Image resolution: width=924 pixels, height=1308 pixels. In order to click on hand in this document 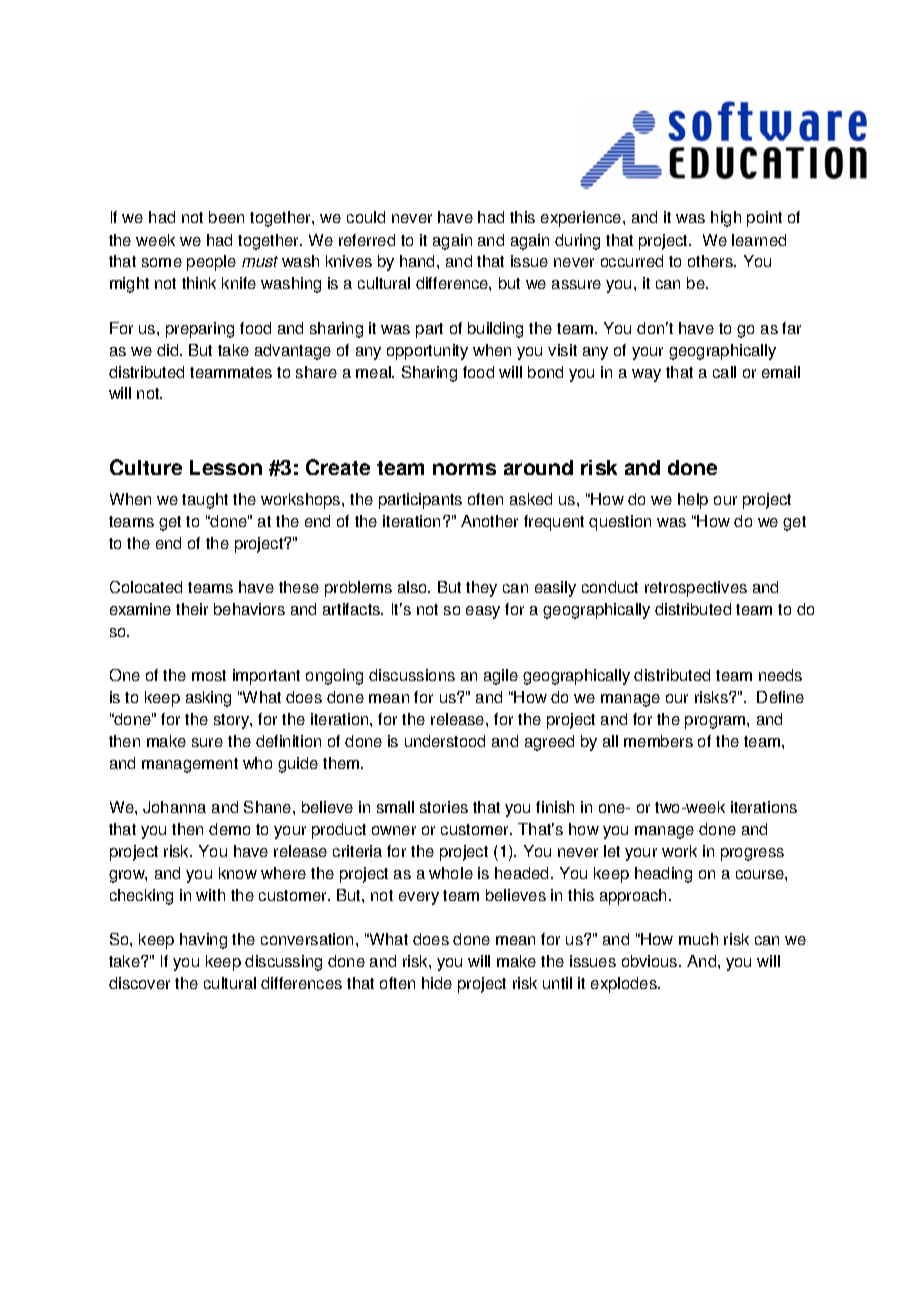, I will do `click(419, 261)`.
